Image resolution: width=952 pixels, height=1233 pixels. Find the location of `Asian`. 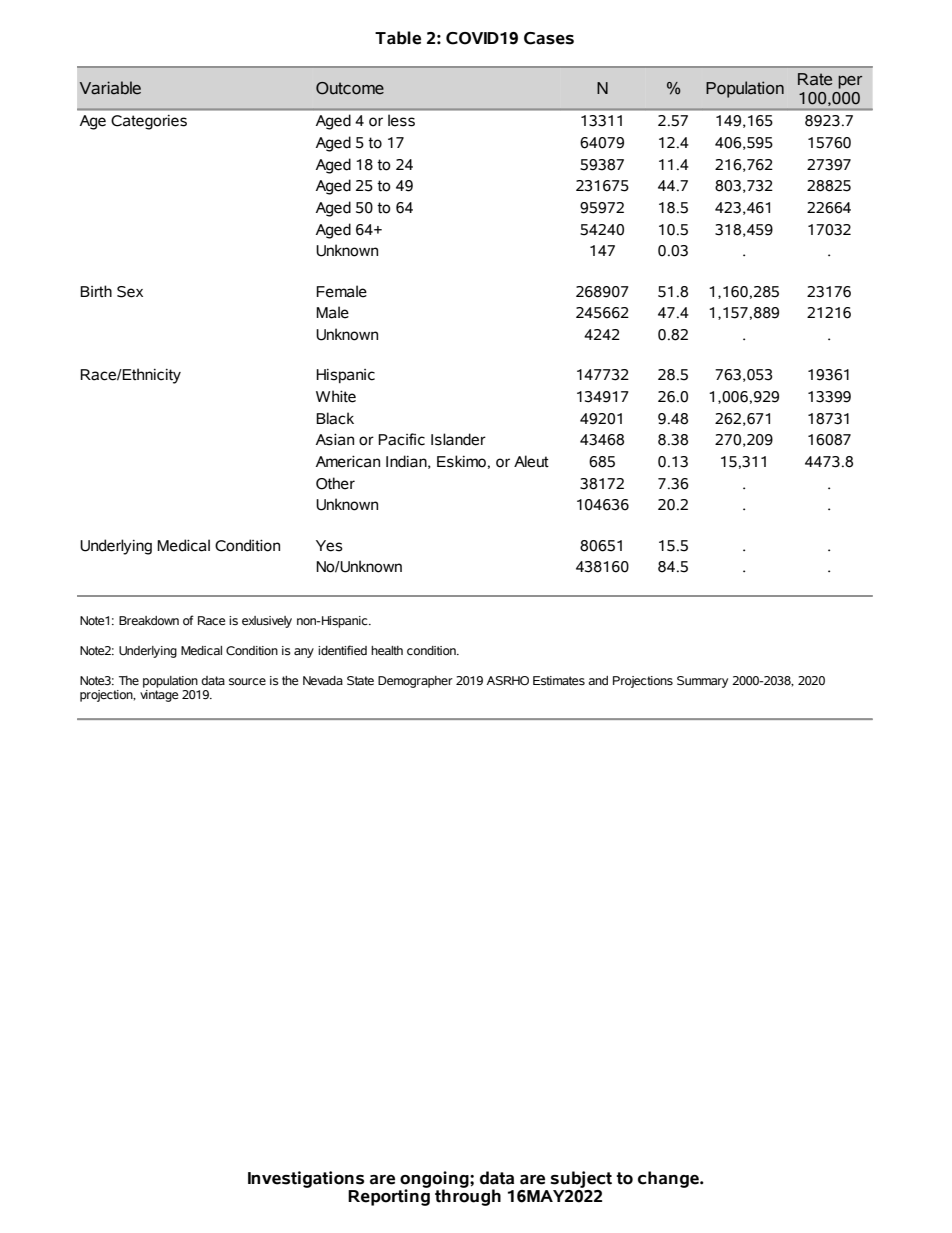

Asian is located at coordinates (335, 439).
